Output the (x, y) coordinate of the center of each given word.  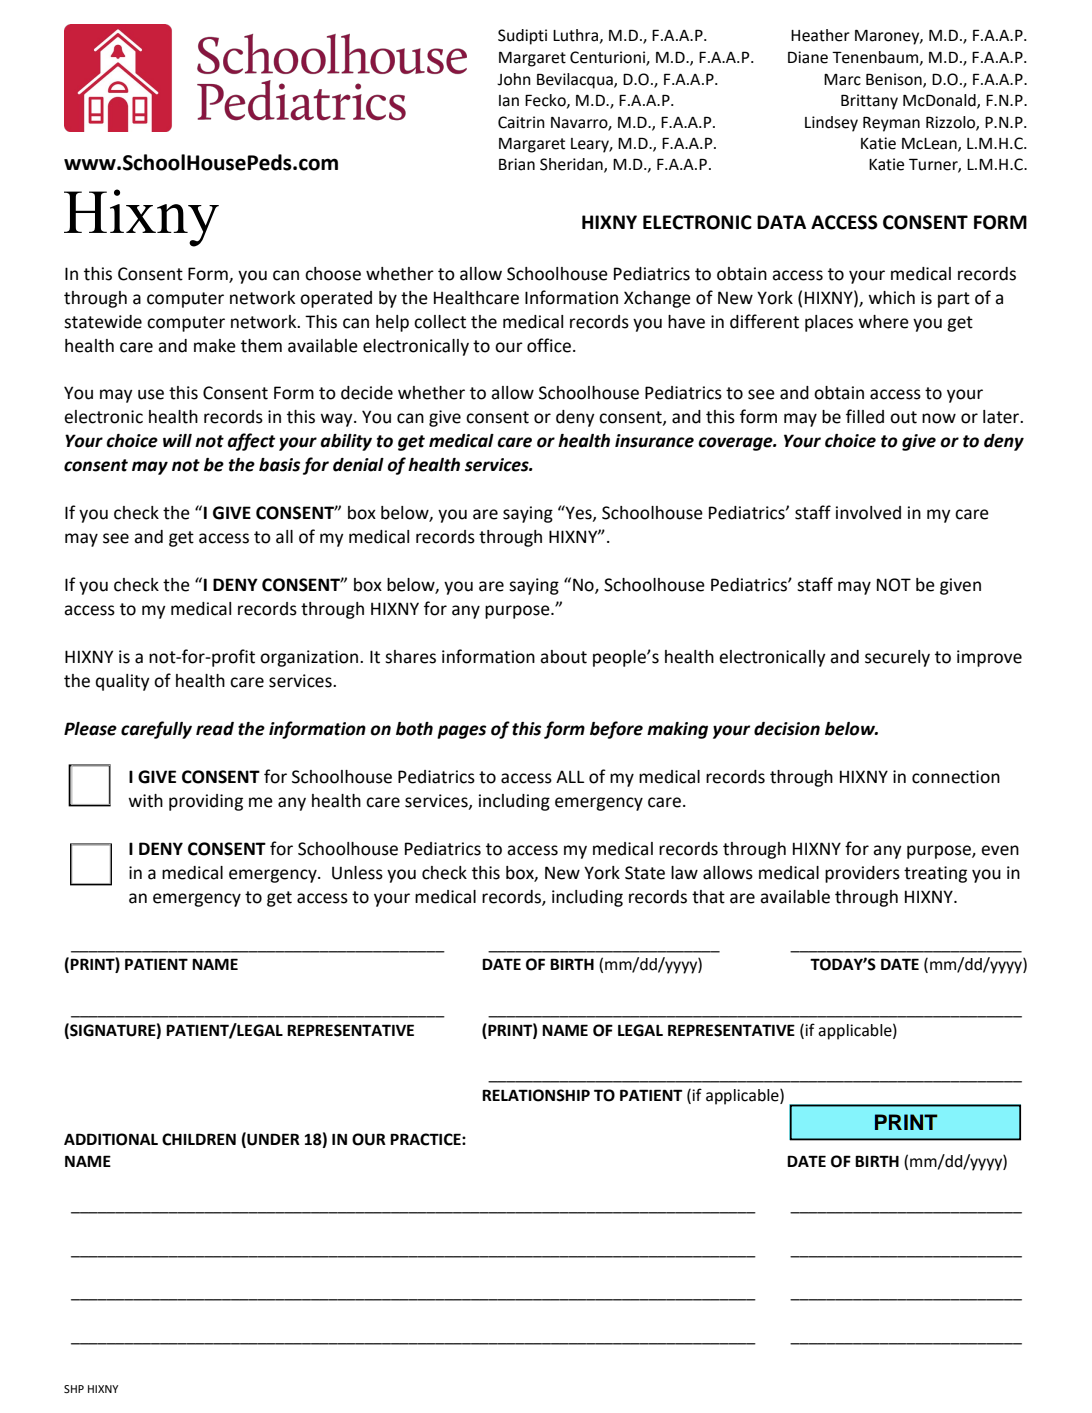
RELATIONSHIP (536, 1095)
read (215, 729)
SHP (74, 1389)
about (563, 657)
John (514, 79)
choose (333, 274)
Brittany (869, 102)
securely (897, 658)
